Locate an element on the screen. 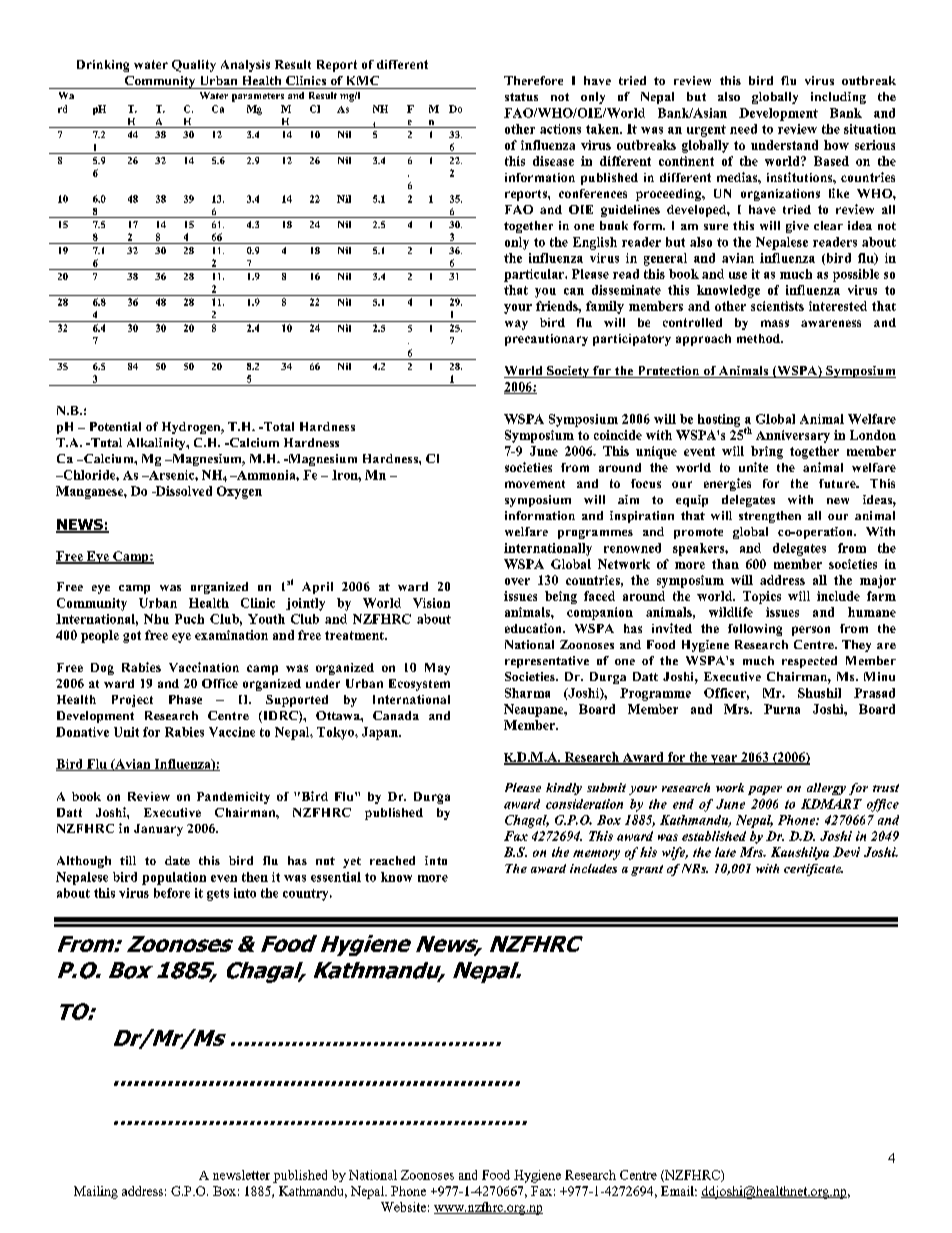 The image size is (952, 1233). status is located at coordinates (521, 97).
